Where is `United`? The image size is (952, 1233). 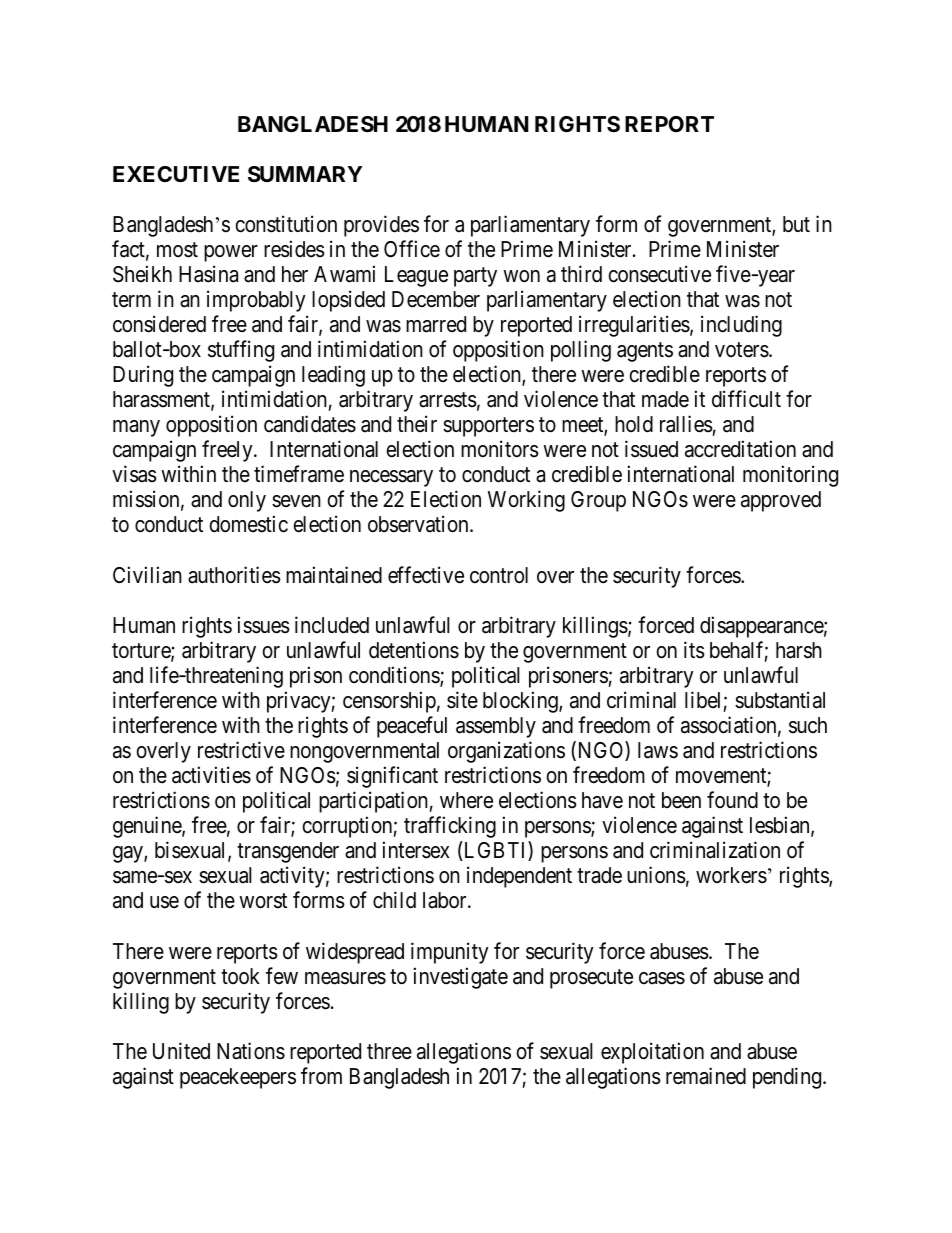
United is located at coordinates (181, 1051).
